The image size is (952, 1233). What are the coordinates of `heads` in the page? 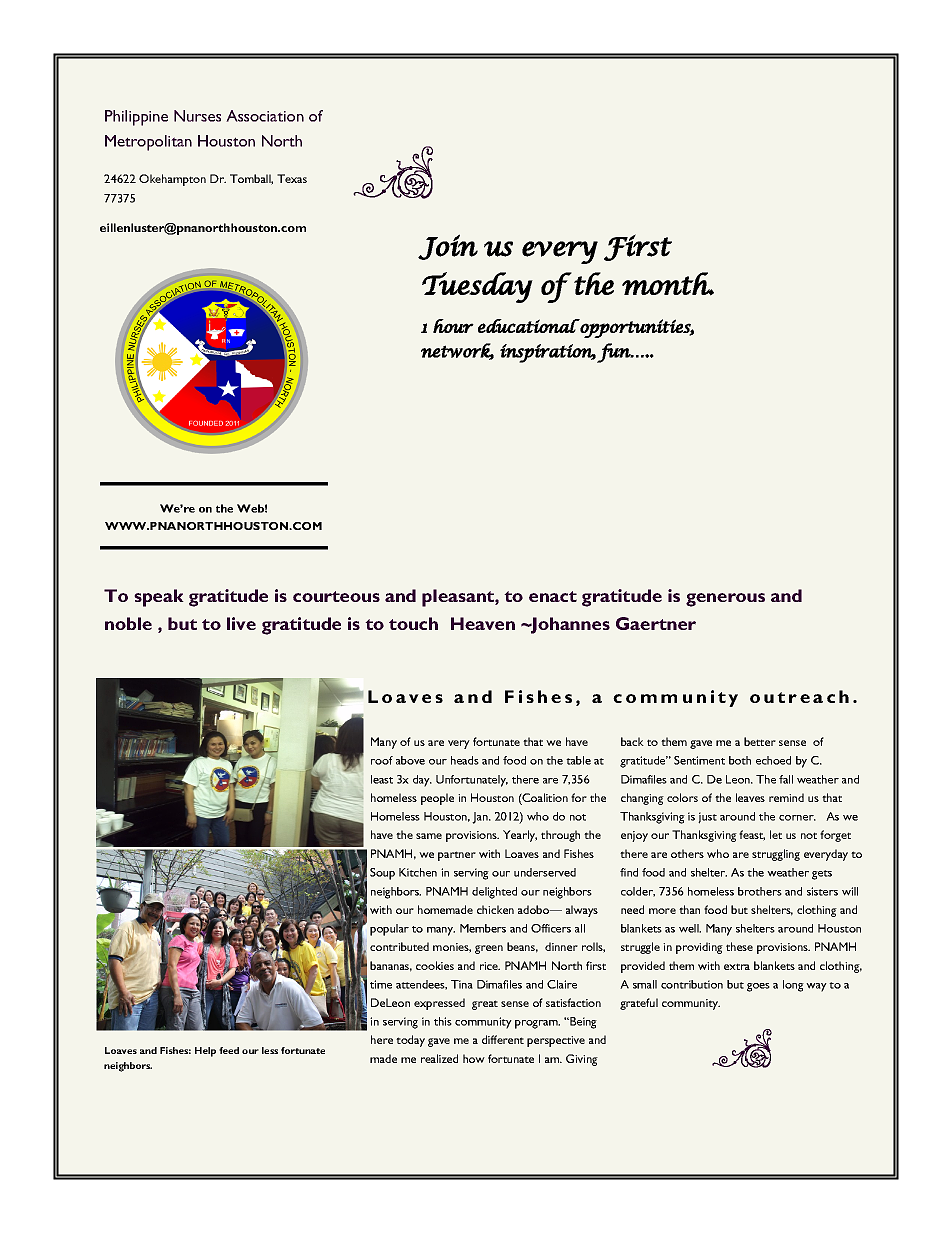 It's located at (465, 760).
